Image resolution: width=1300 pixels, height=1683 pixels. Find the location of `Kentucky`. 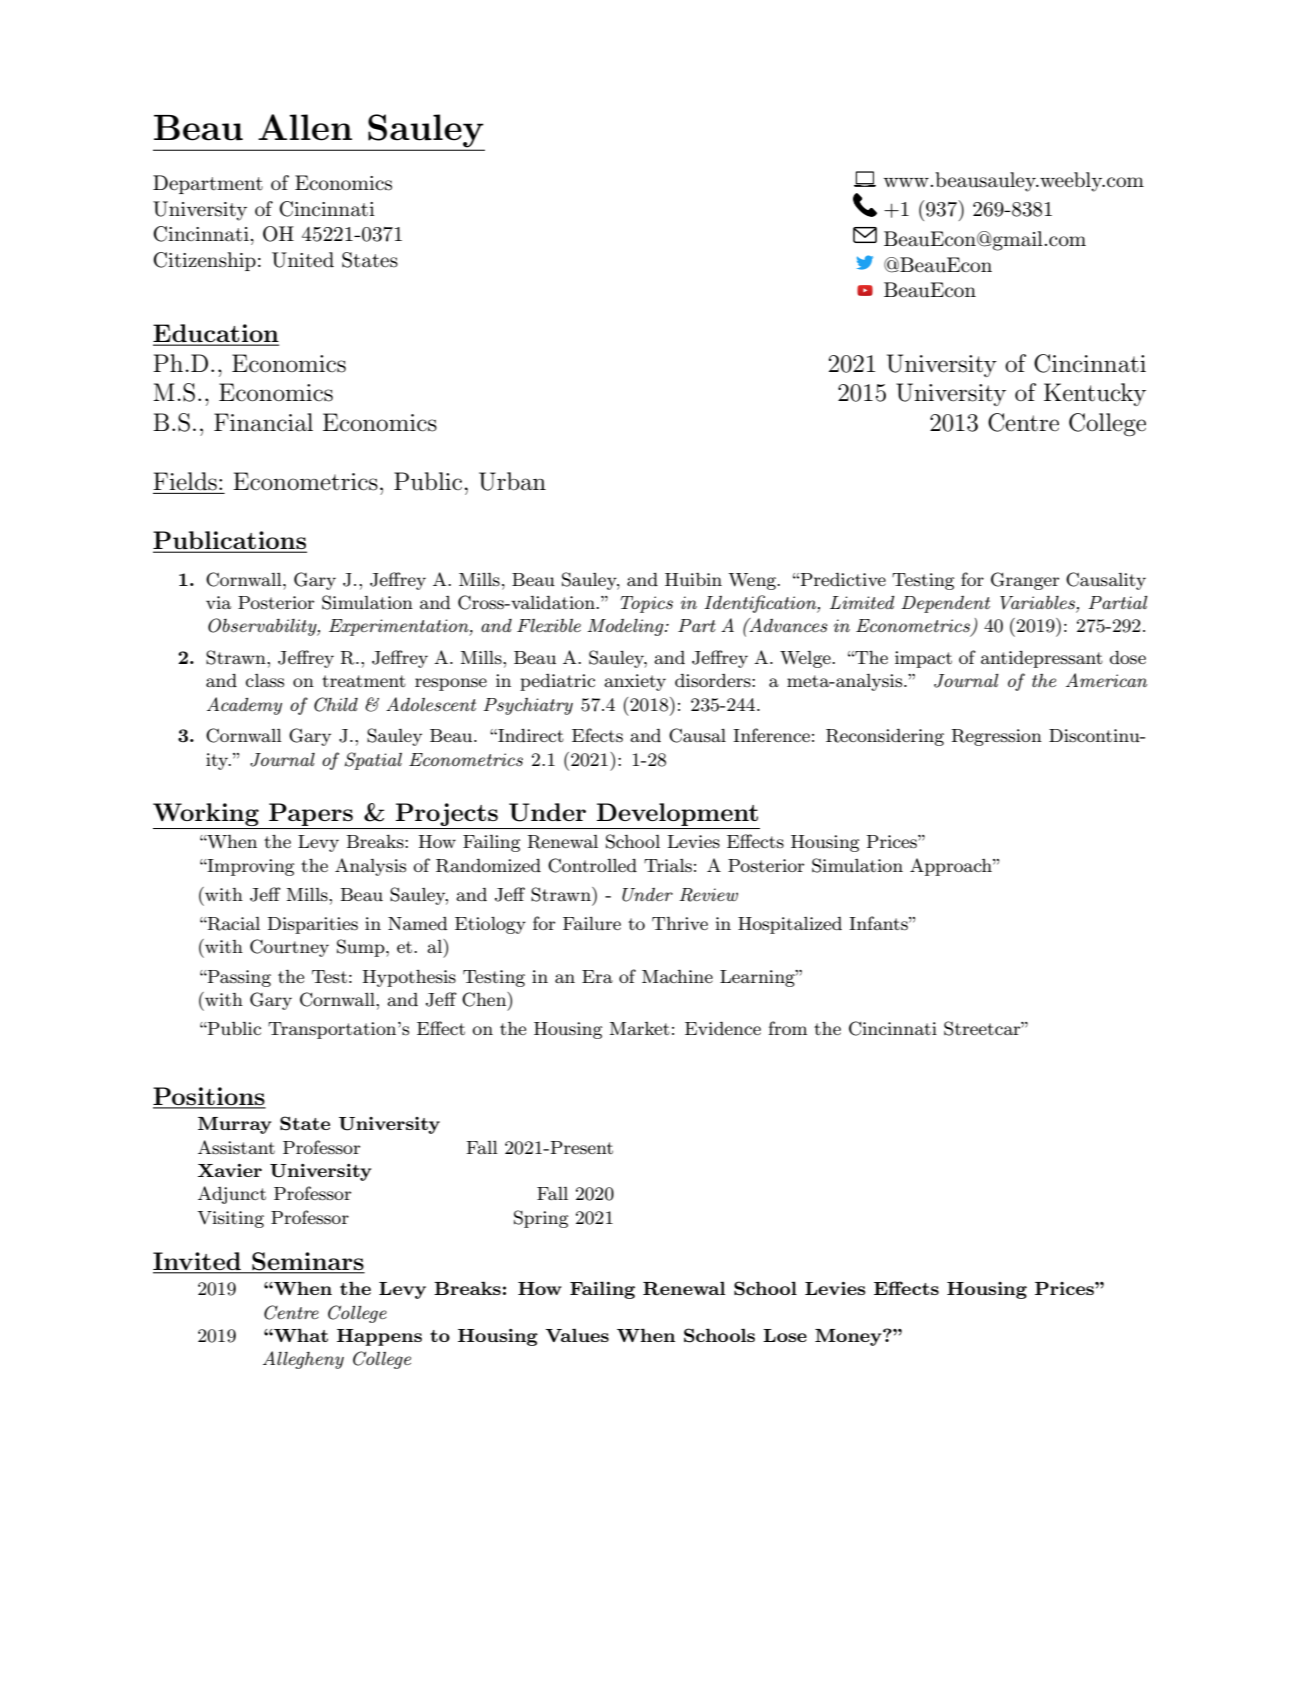

Kentucky is located at coordinates (1095, 394).
